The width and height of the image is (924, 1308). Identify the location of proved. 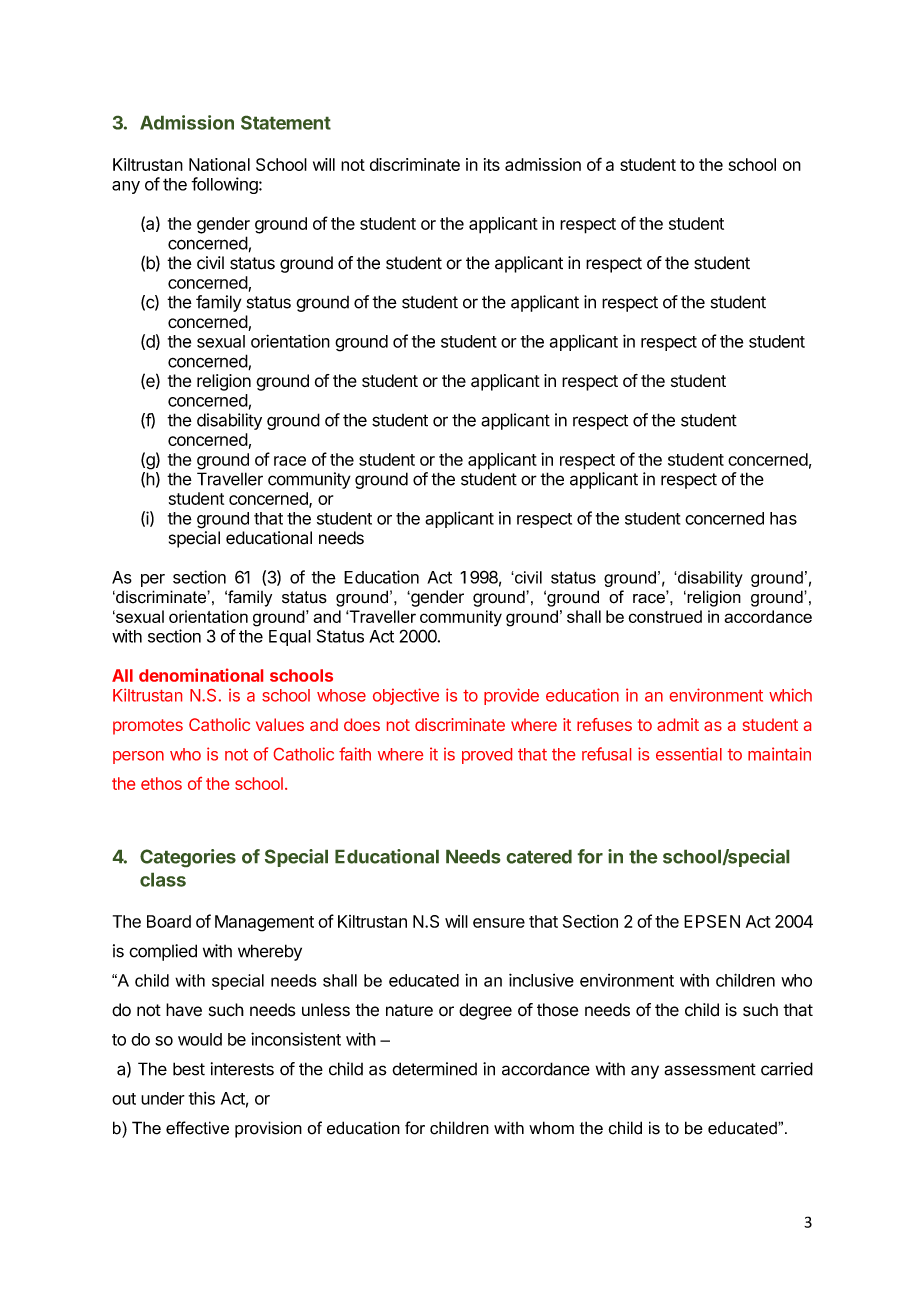
(487, 756).
